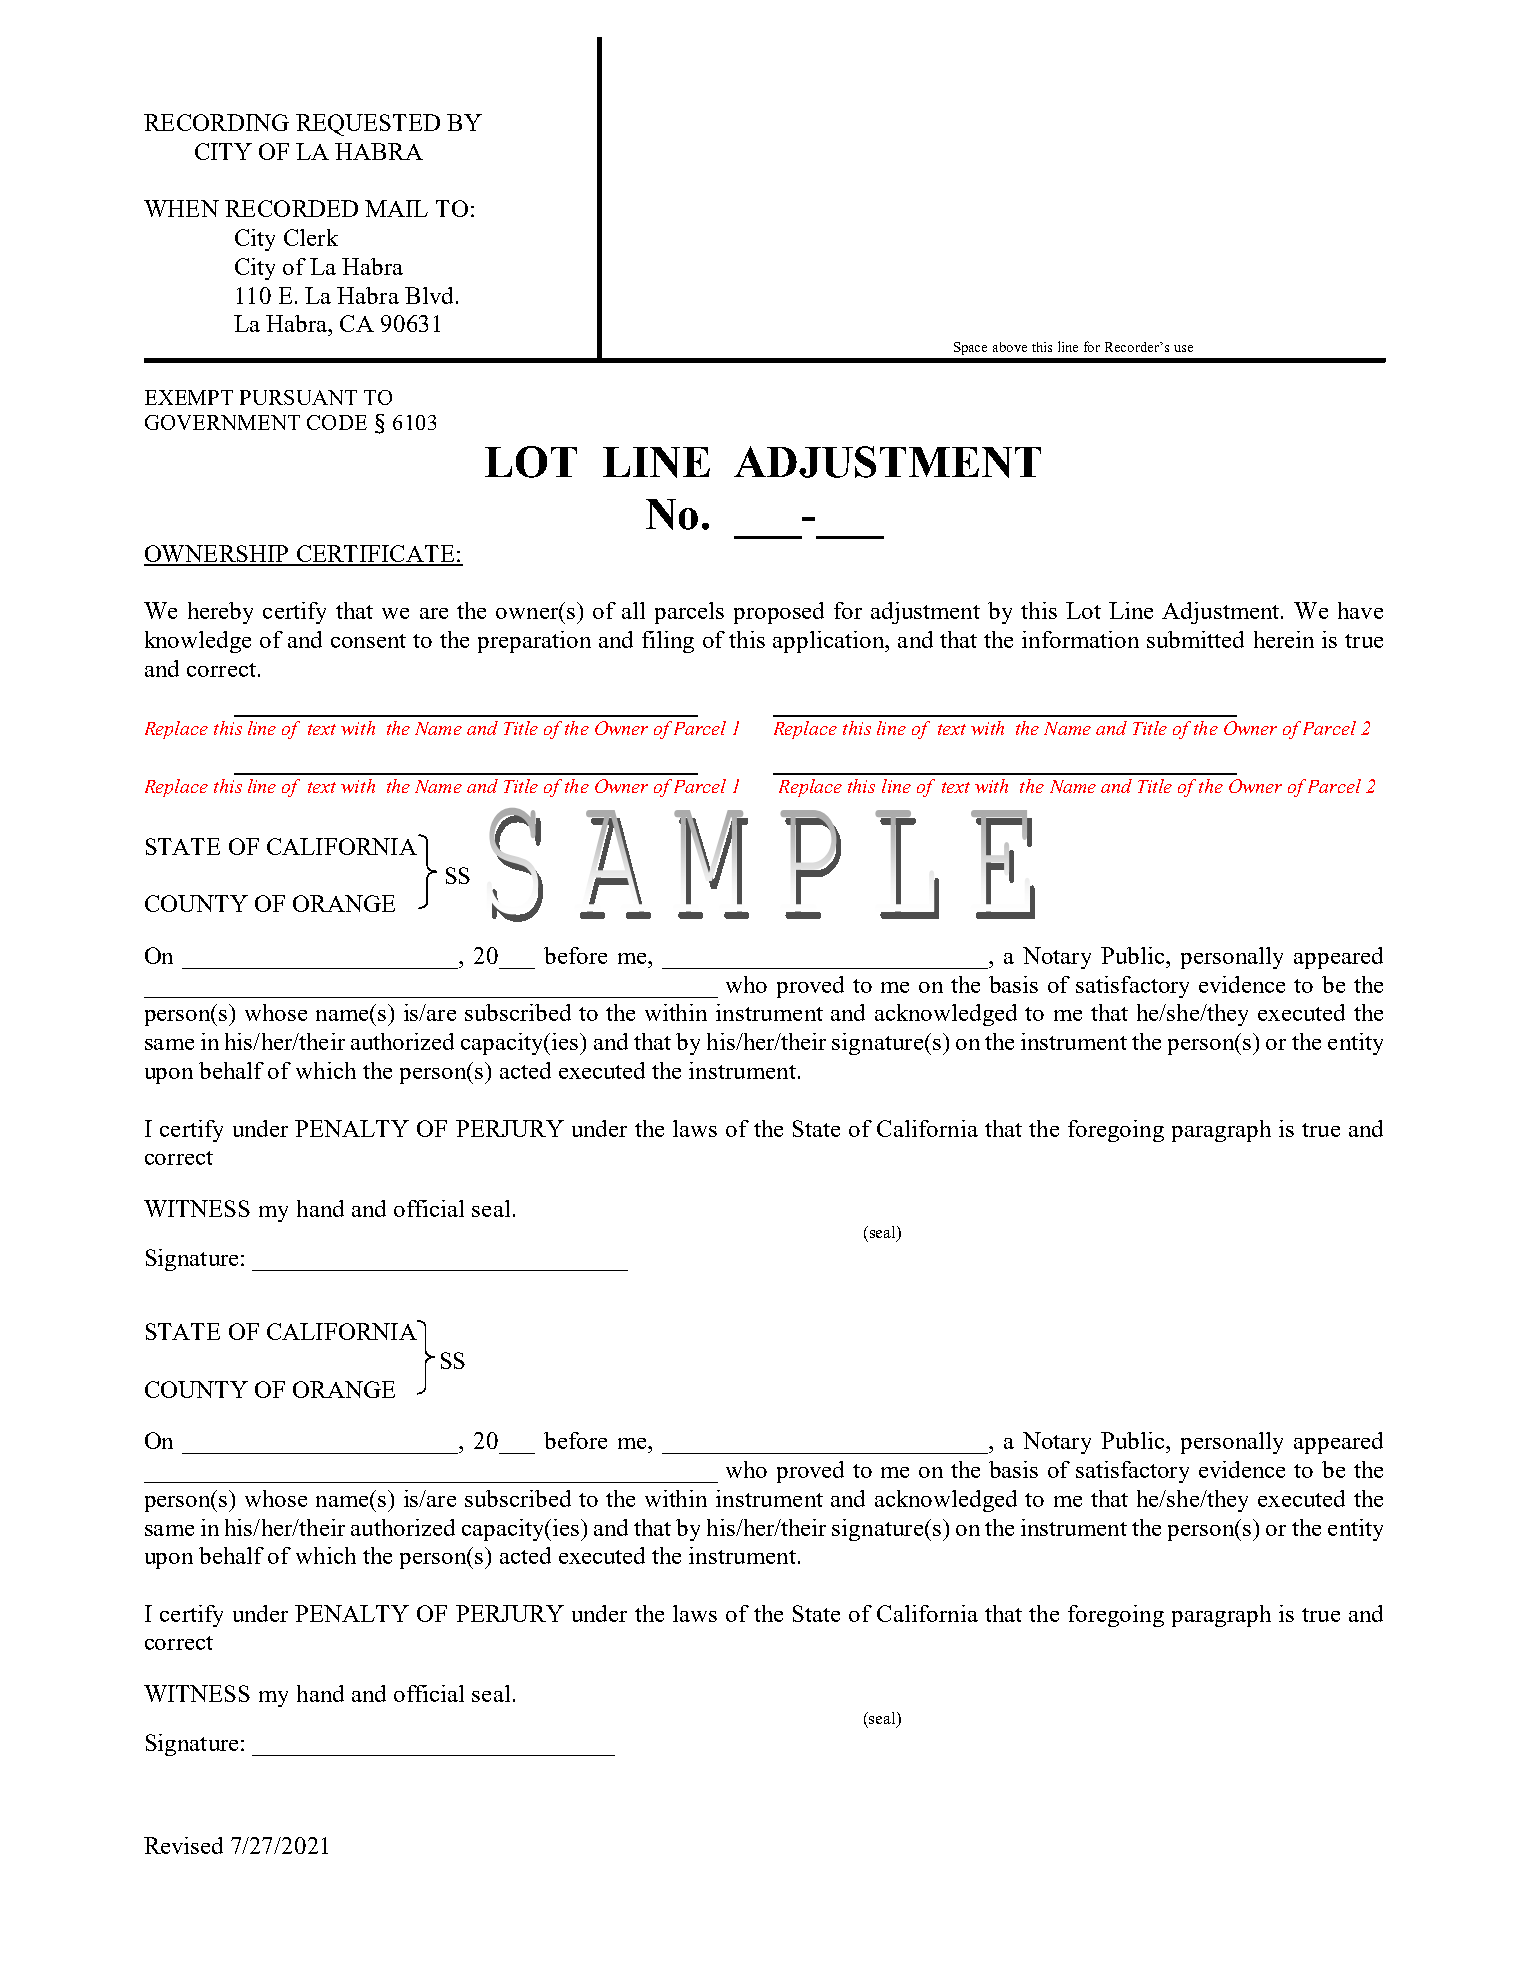 The width and height of the screenshot is (1528, 1978). What do you see at coordinates (183, 1845) in the screenshot?
I see `Revised` at bounding box center [183, 1845].
